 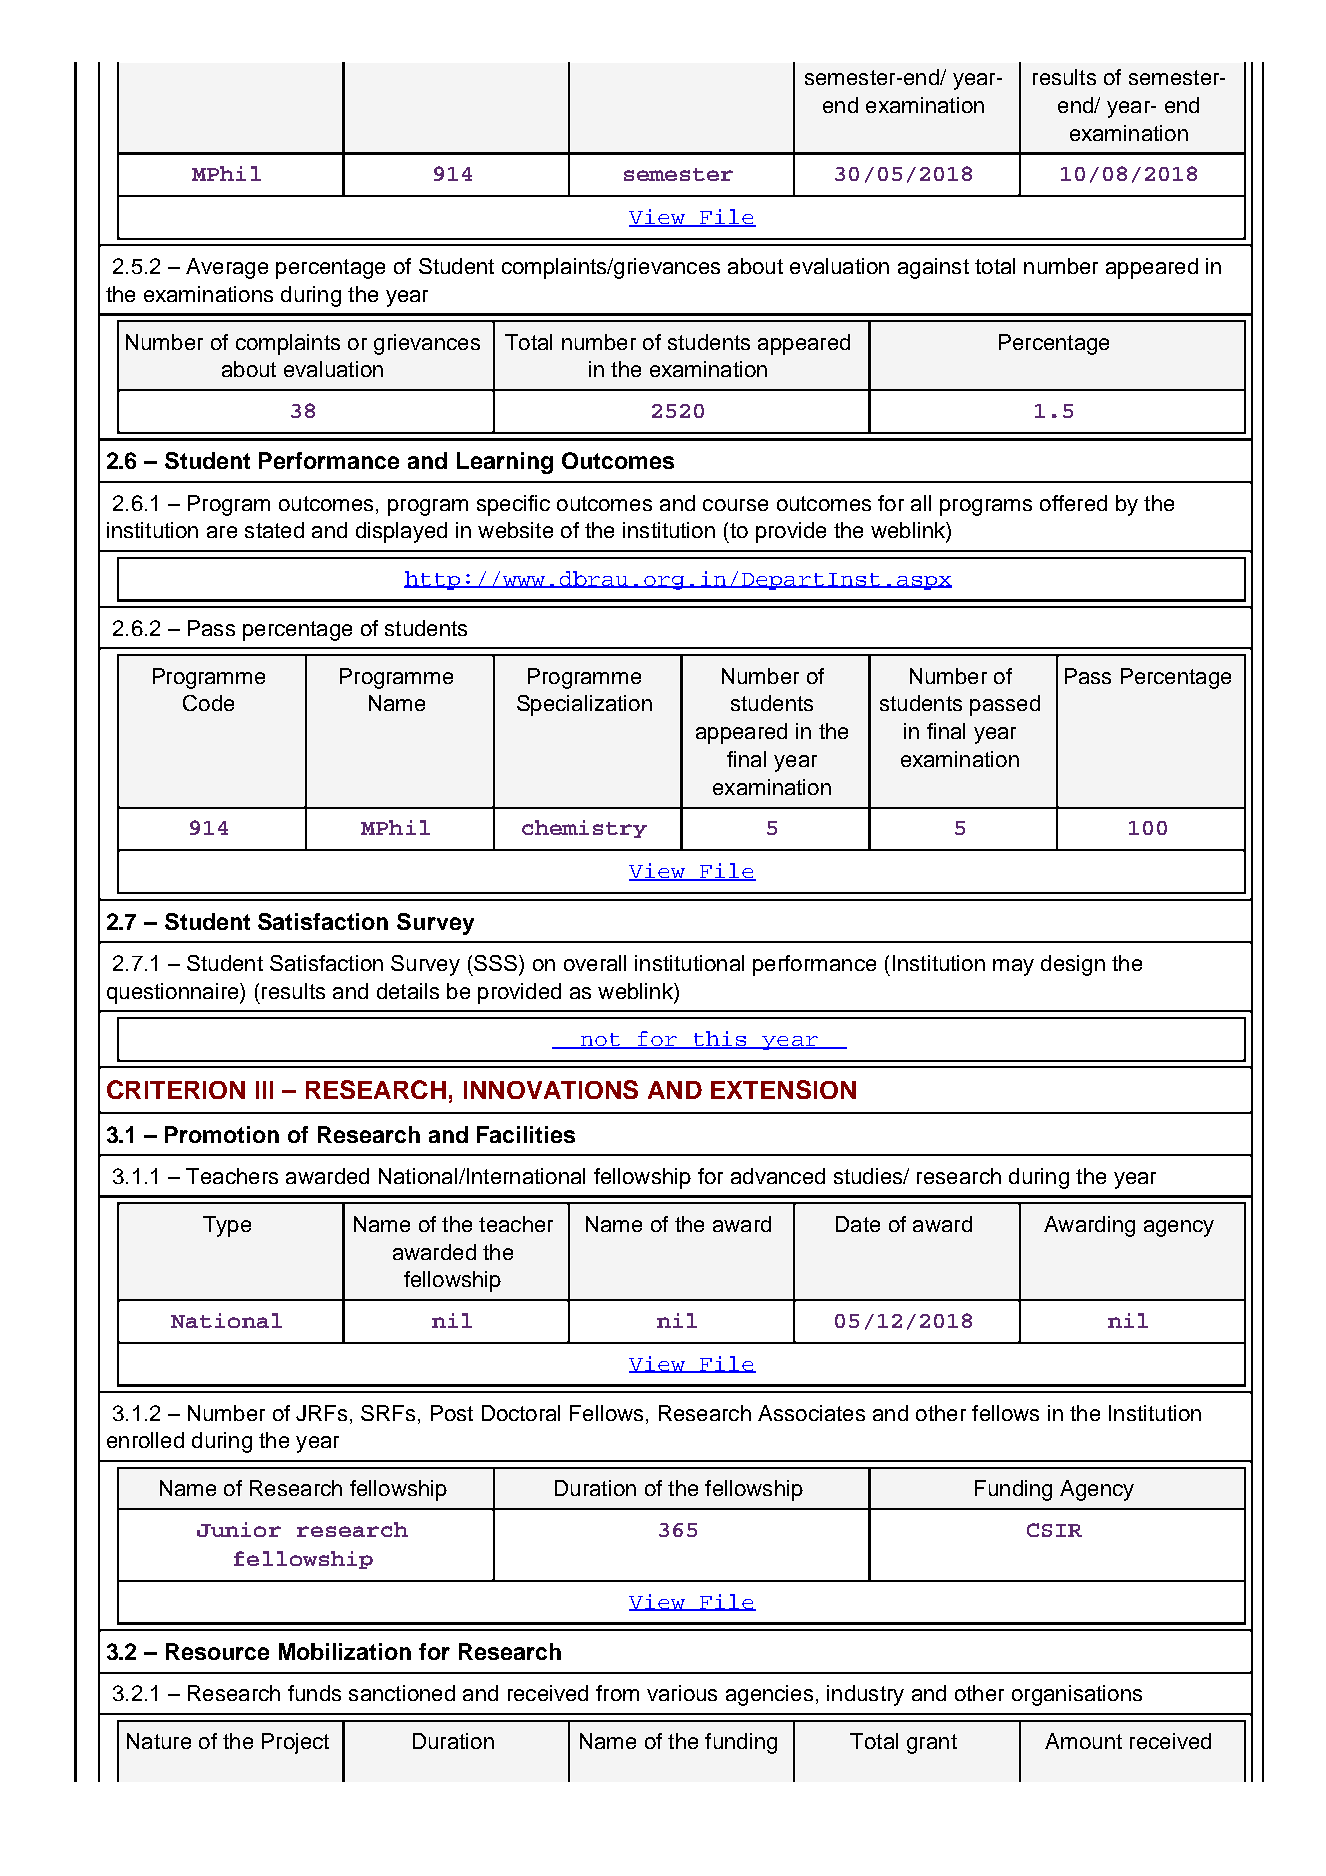 What do you see at coordinates (933, 268) in the page?
I see `against` at bounding box center [933, 268].
